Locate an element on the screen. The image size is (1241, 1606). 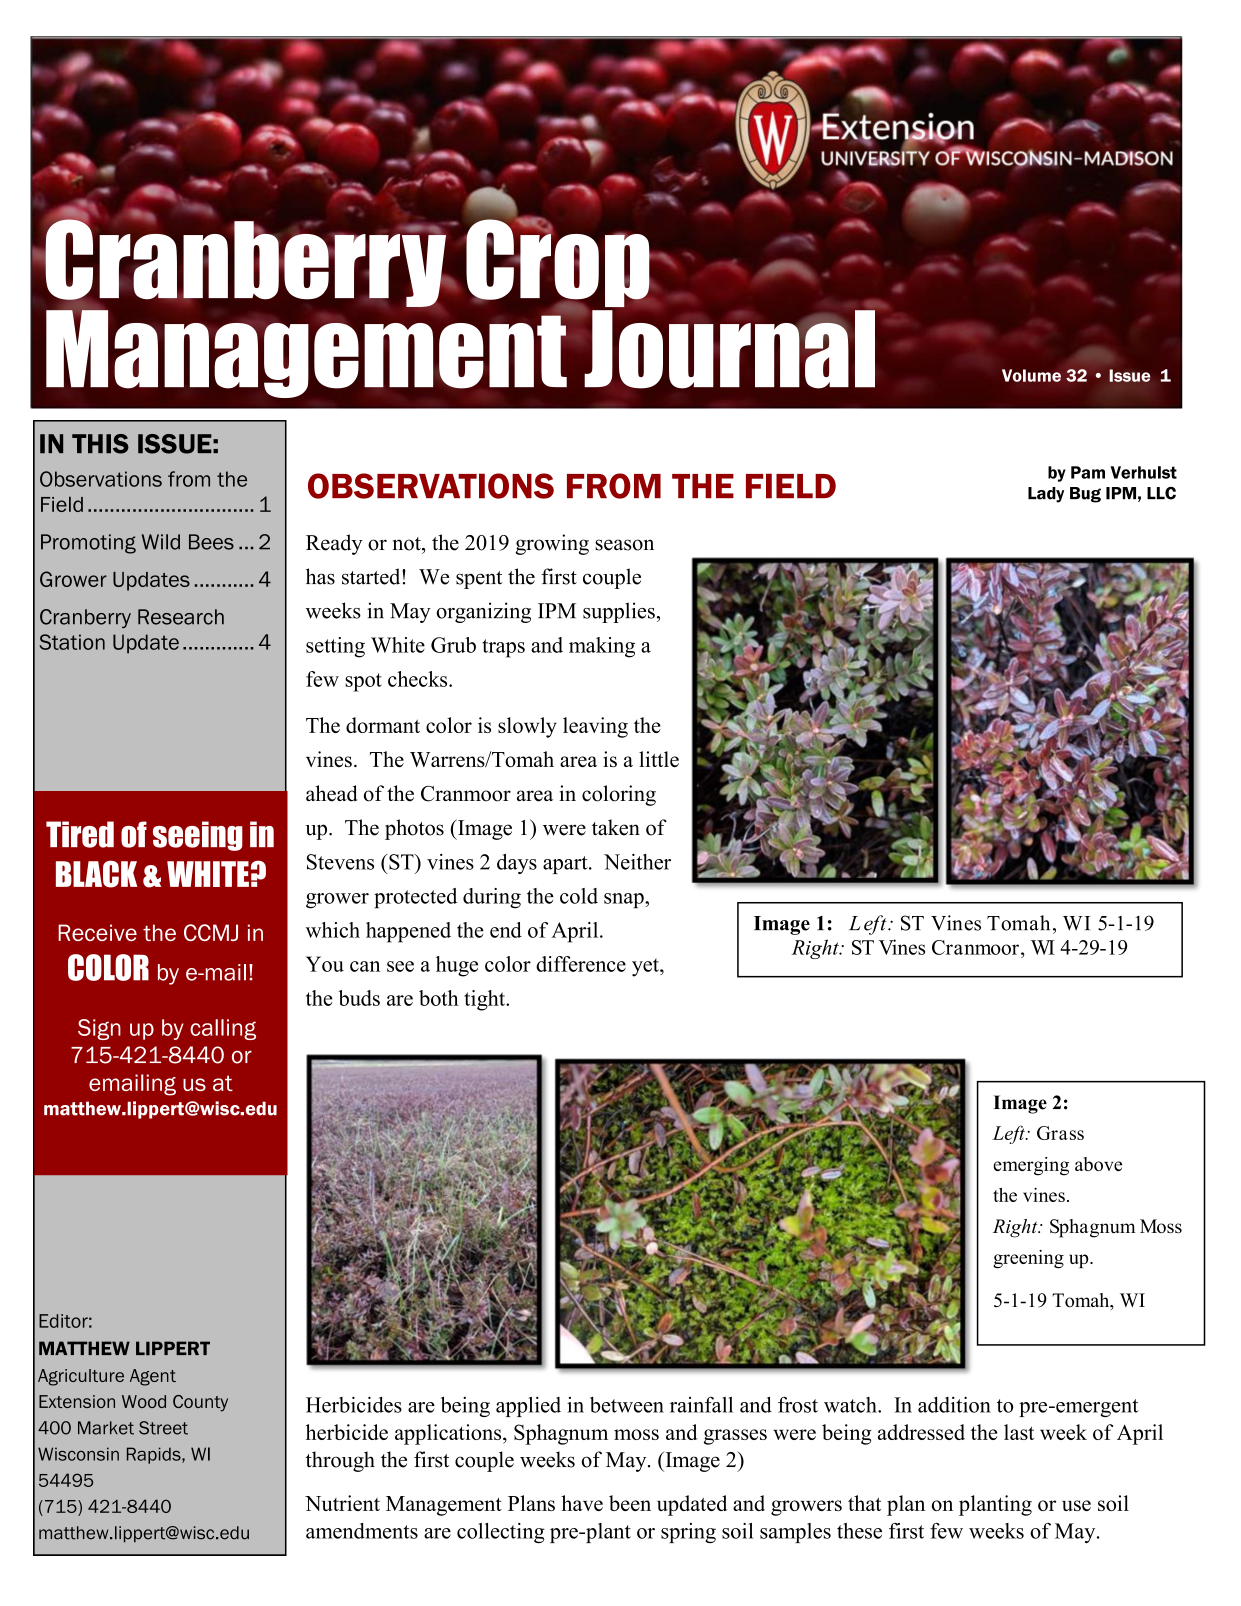
Neither is located at coordinates (637, 862).
